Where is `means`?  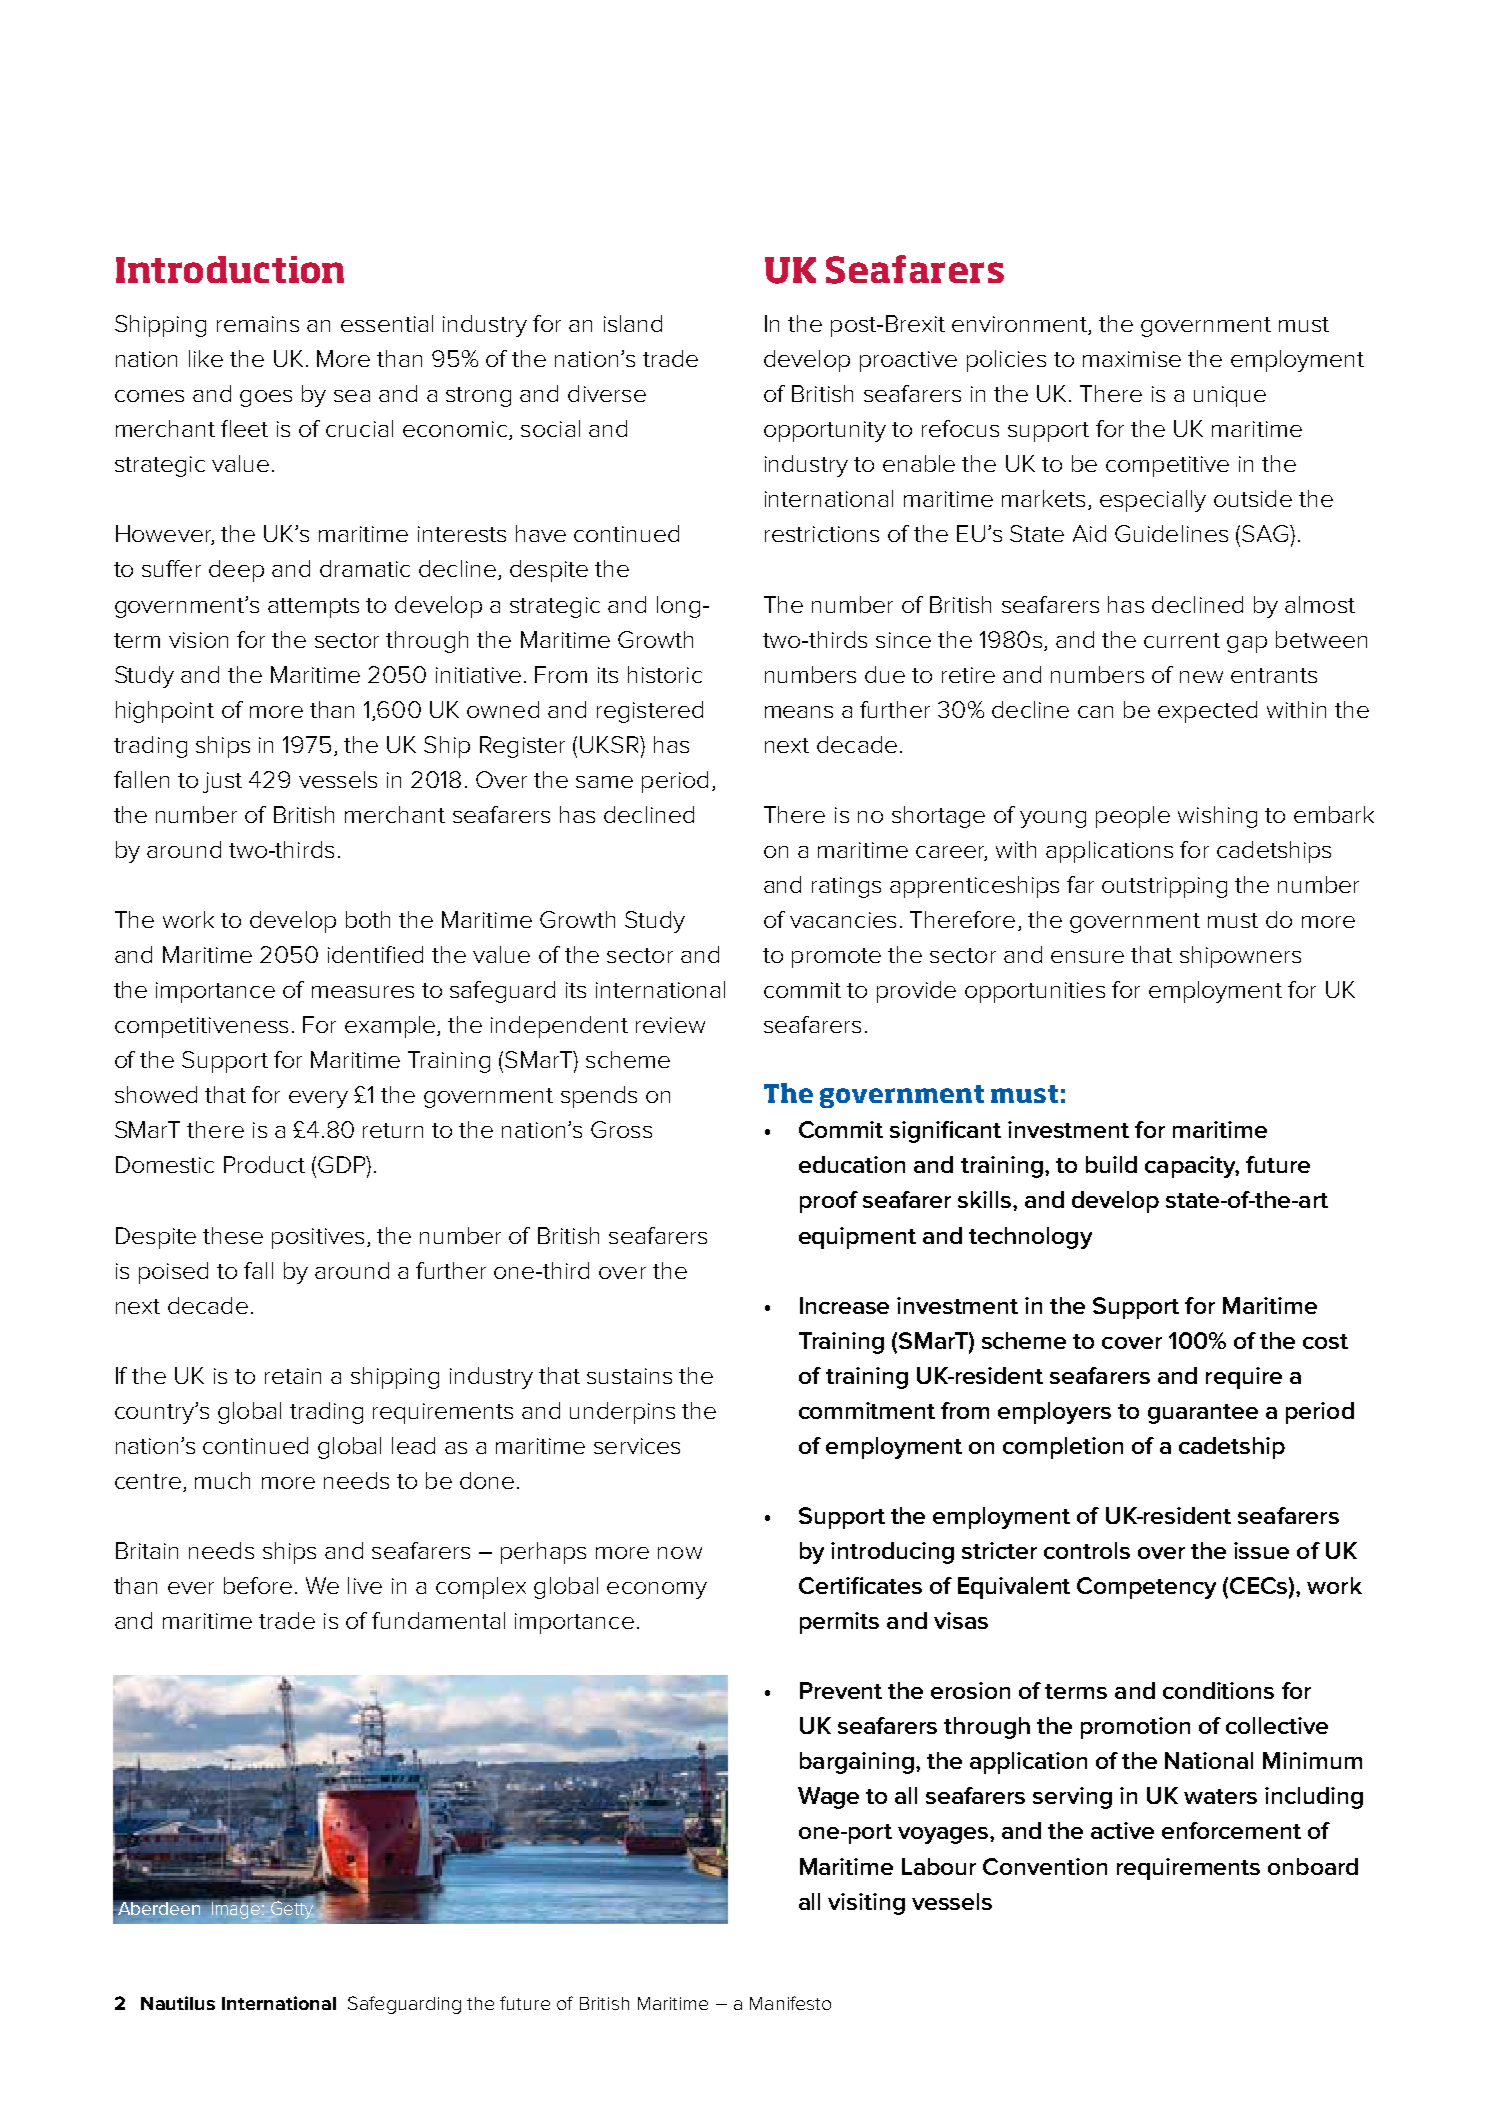 means is located at coordinates (799, 712).
